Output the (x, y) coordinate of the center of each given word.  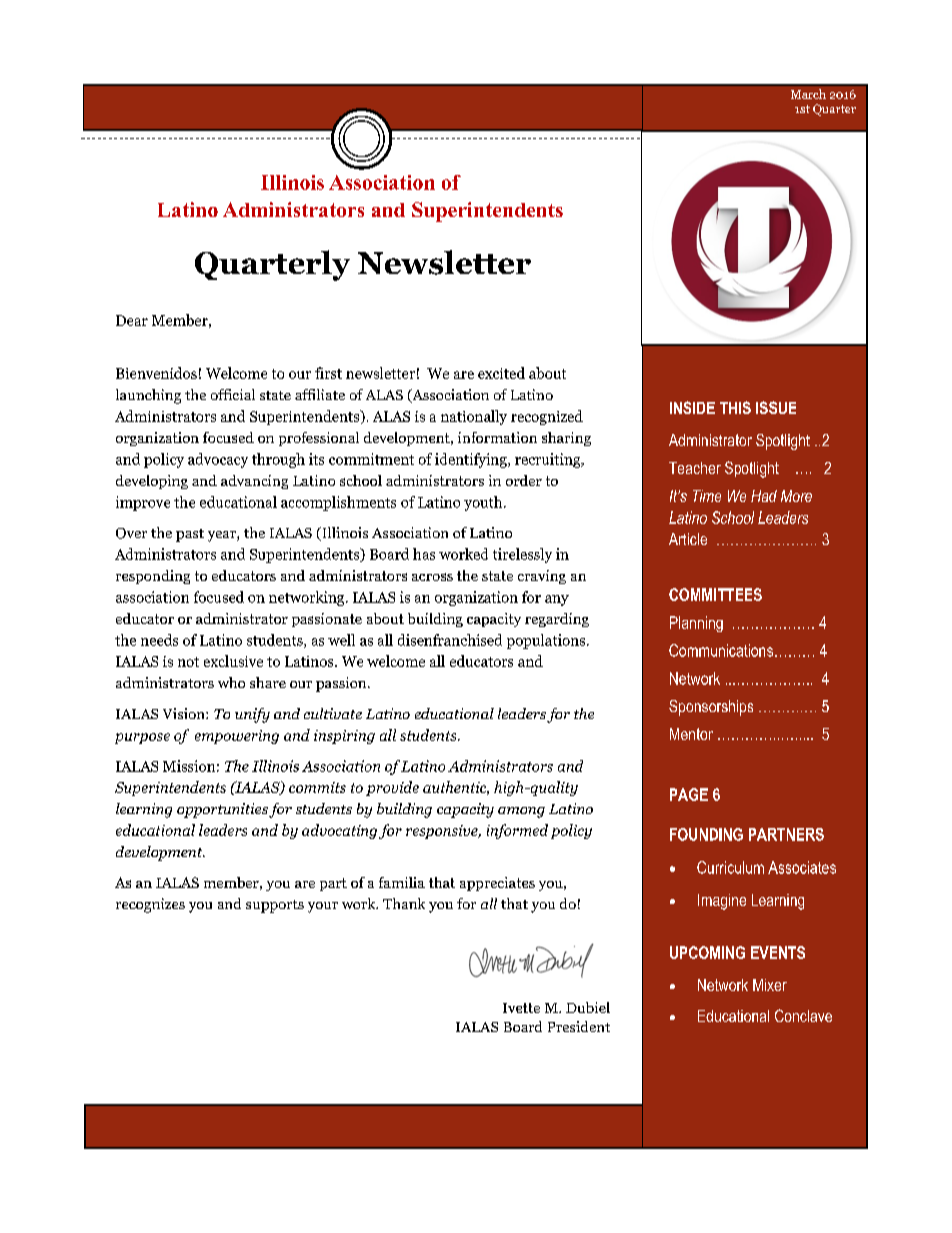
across (432, 577)
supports (275, 906)
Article (688, 539)
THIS (735, 407)
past (190, 535)
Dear (132, 320)
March (808, 94)
